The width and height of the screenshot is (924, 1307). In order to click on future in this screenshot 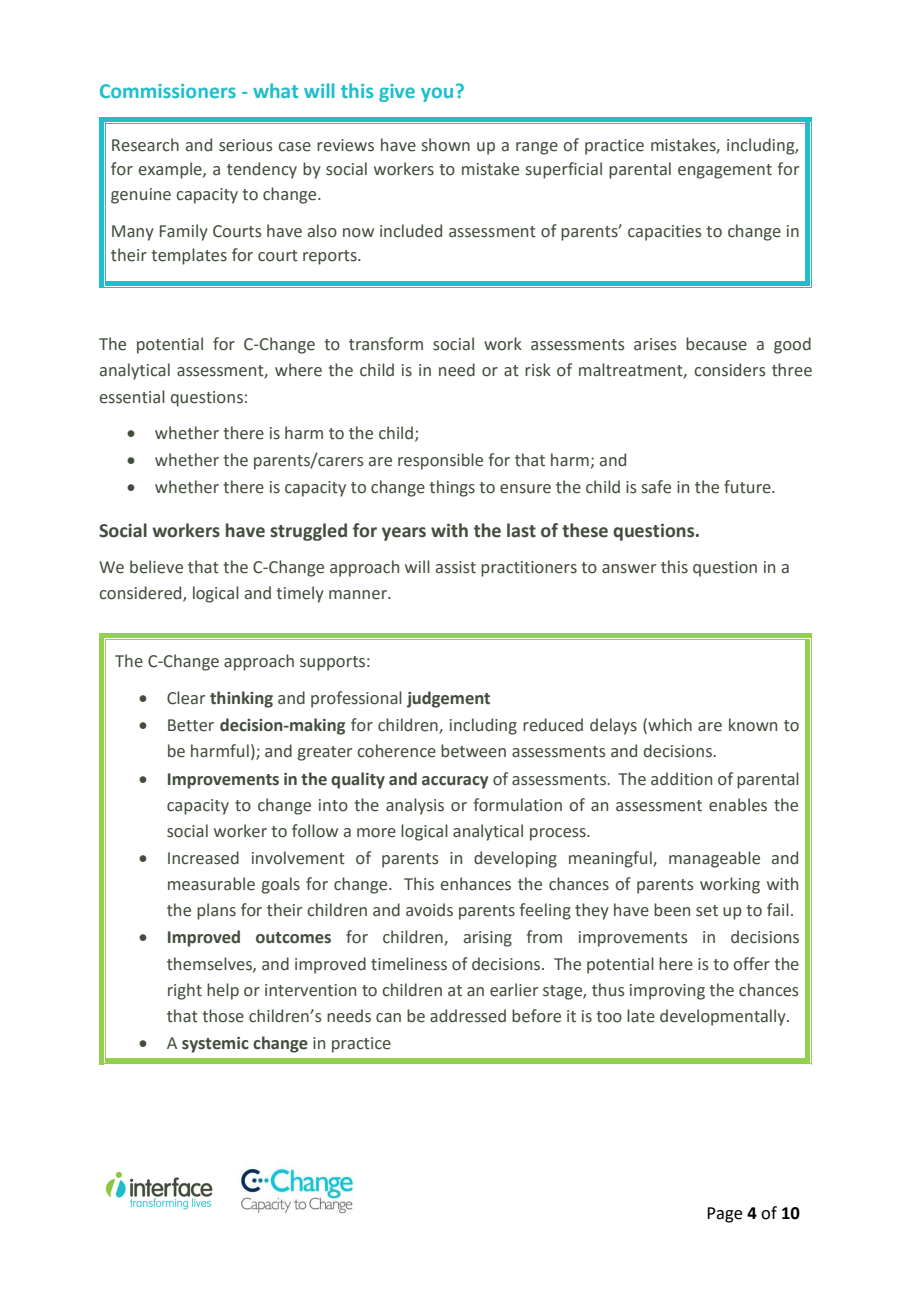, I will do `click(748, 487)`.
